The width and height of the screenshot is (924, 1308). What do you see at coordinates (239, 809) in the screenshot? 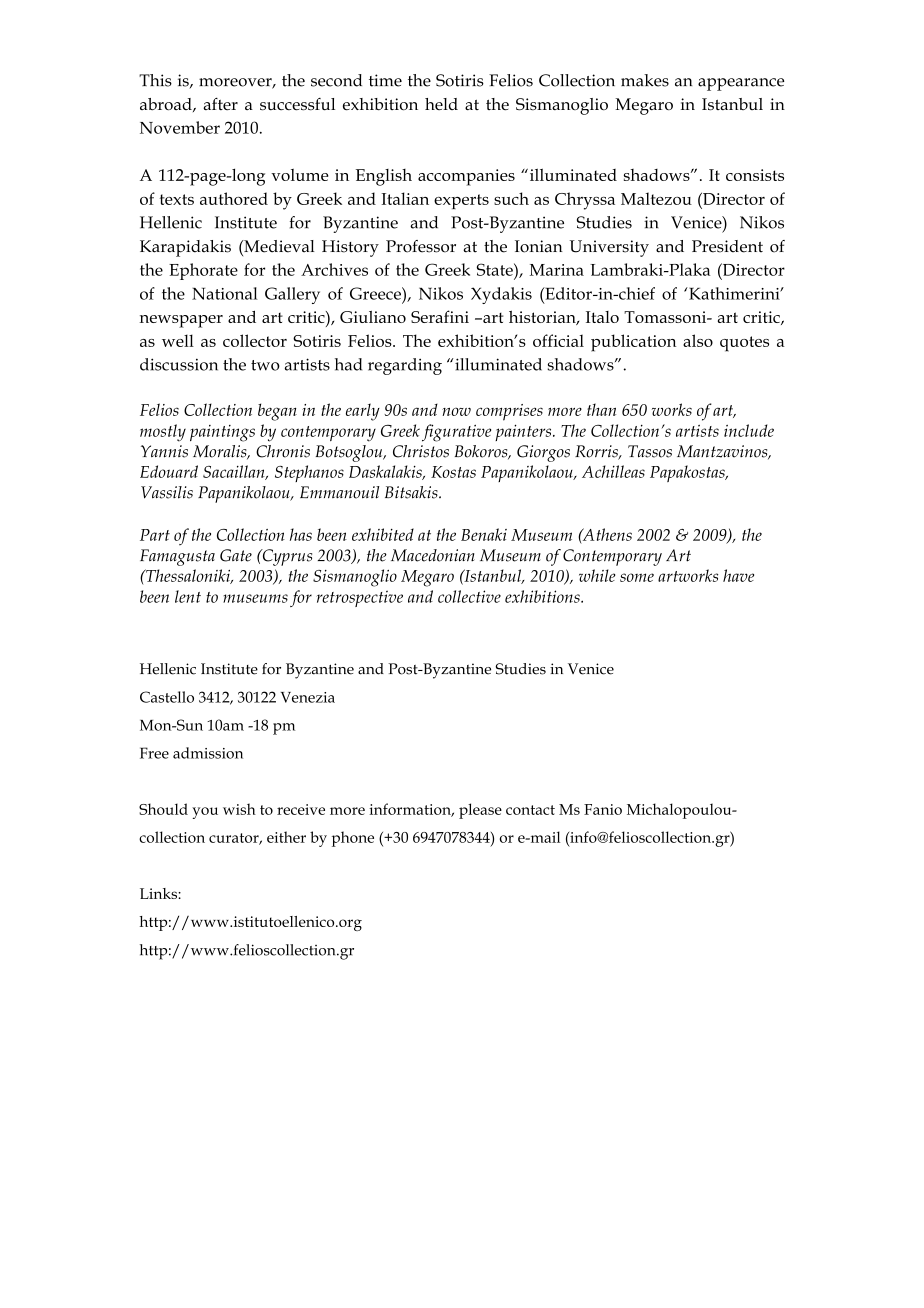
I see `wish` at bounding box center [239, 809].
